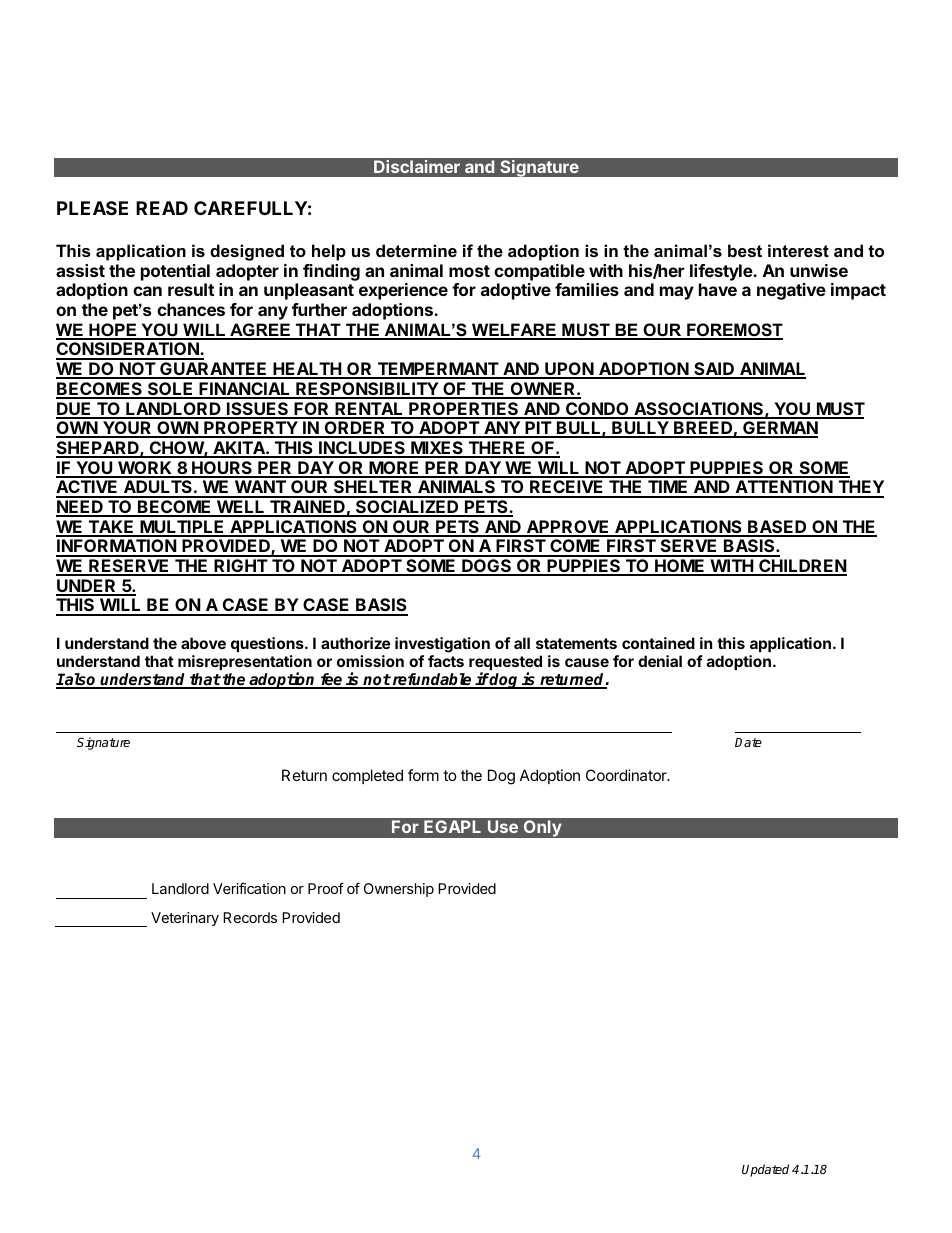 The width and height of the screenshot is (952, 1233). Describe the element at coordinates (416, 250) in the screenshot. I see `determine` at that location.
